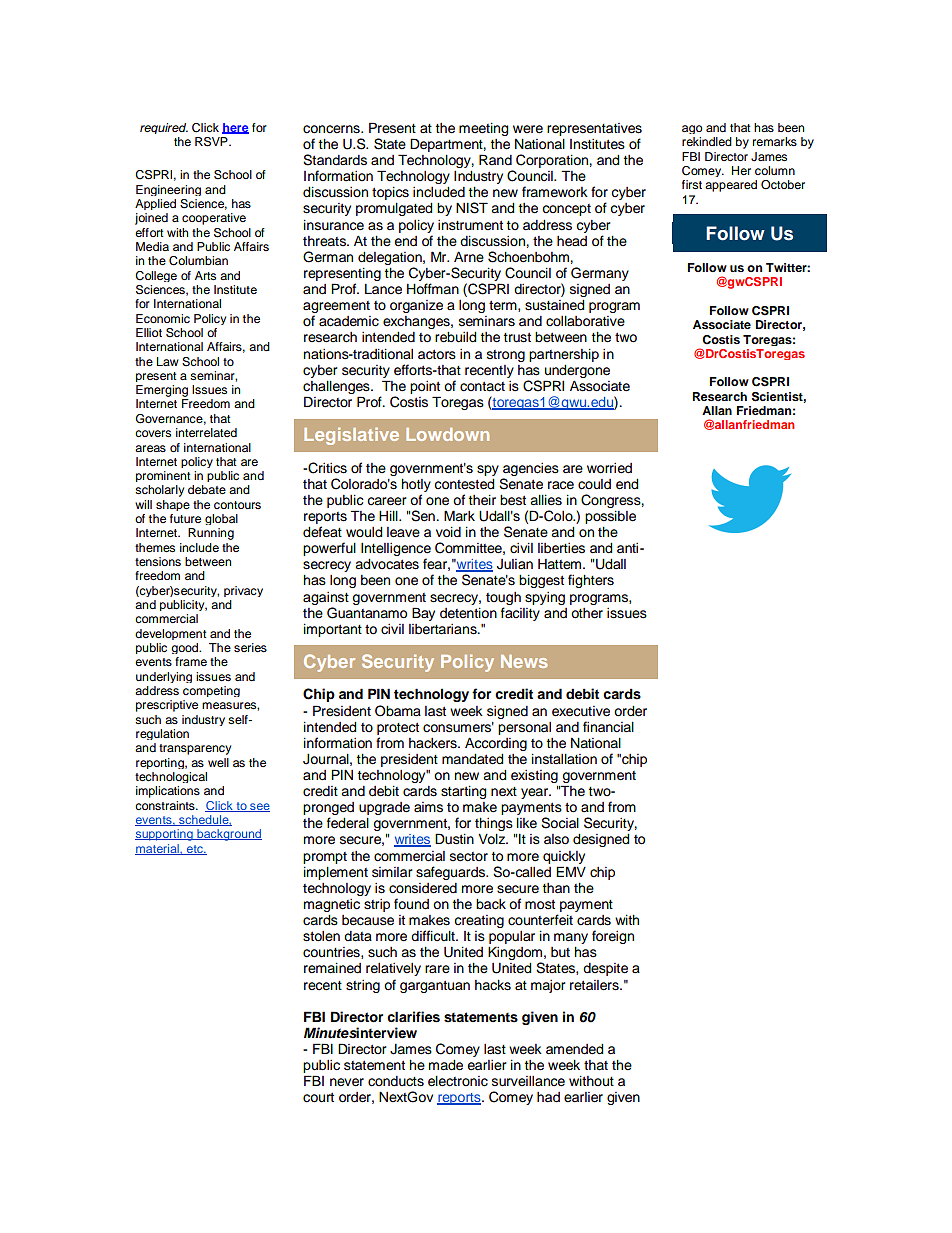 The width and height of the screenshot is (952, 1233). Describe the element at coordinates (162, 391) in the screenshot. I see `Emerging` at that location.
